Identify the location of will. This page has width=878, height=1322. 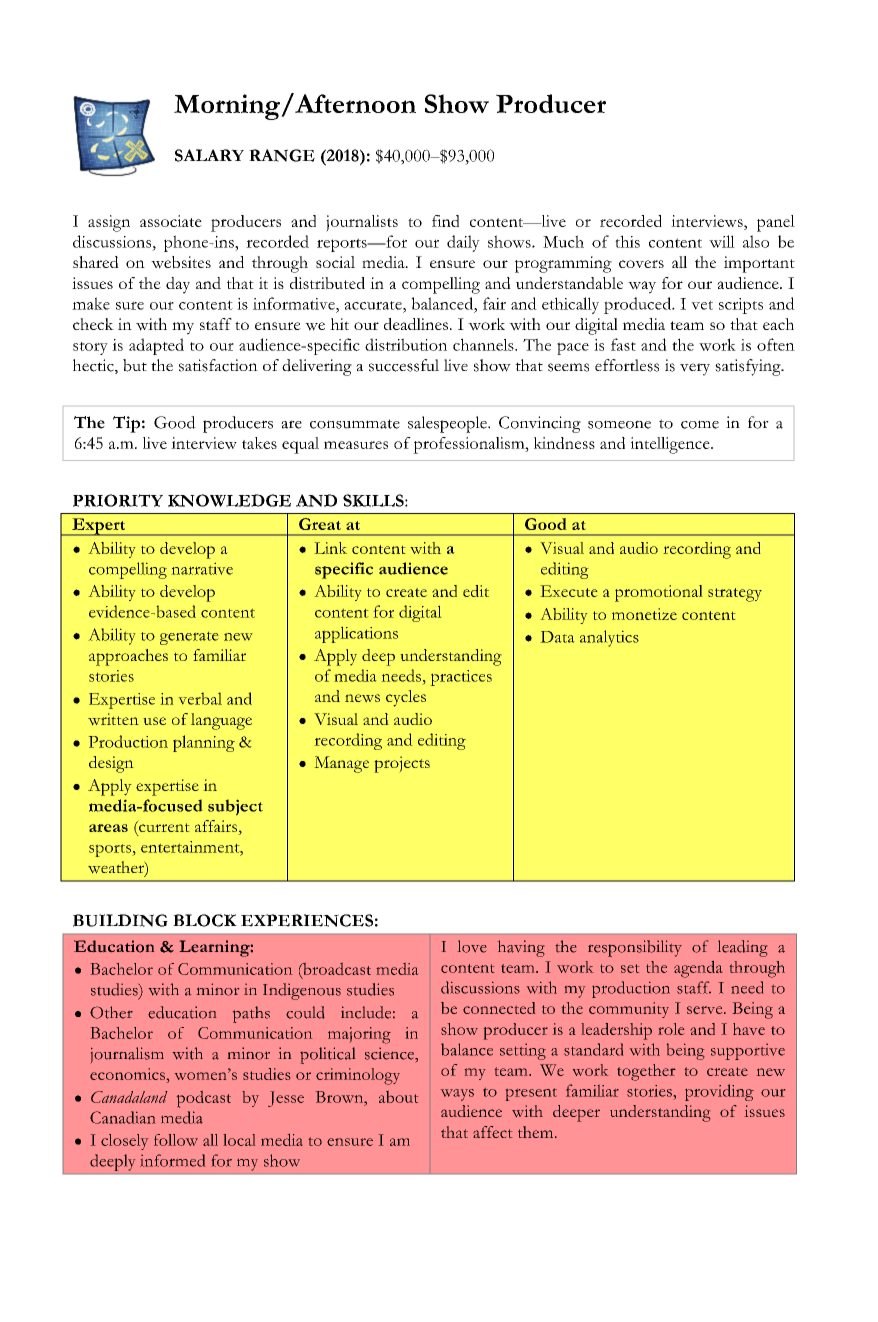
(722, 241).
